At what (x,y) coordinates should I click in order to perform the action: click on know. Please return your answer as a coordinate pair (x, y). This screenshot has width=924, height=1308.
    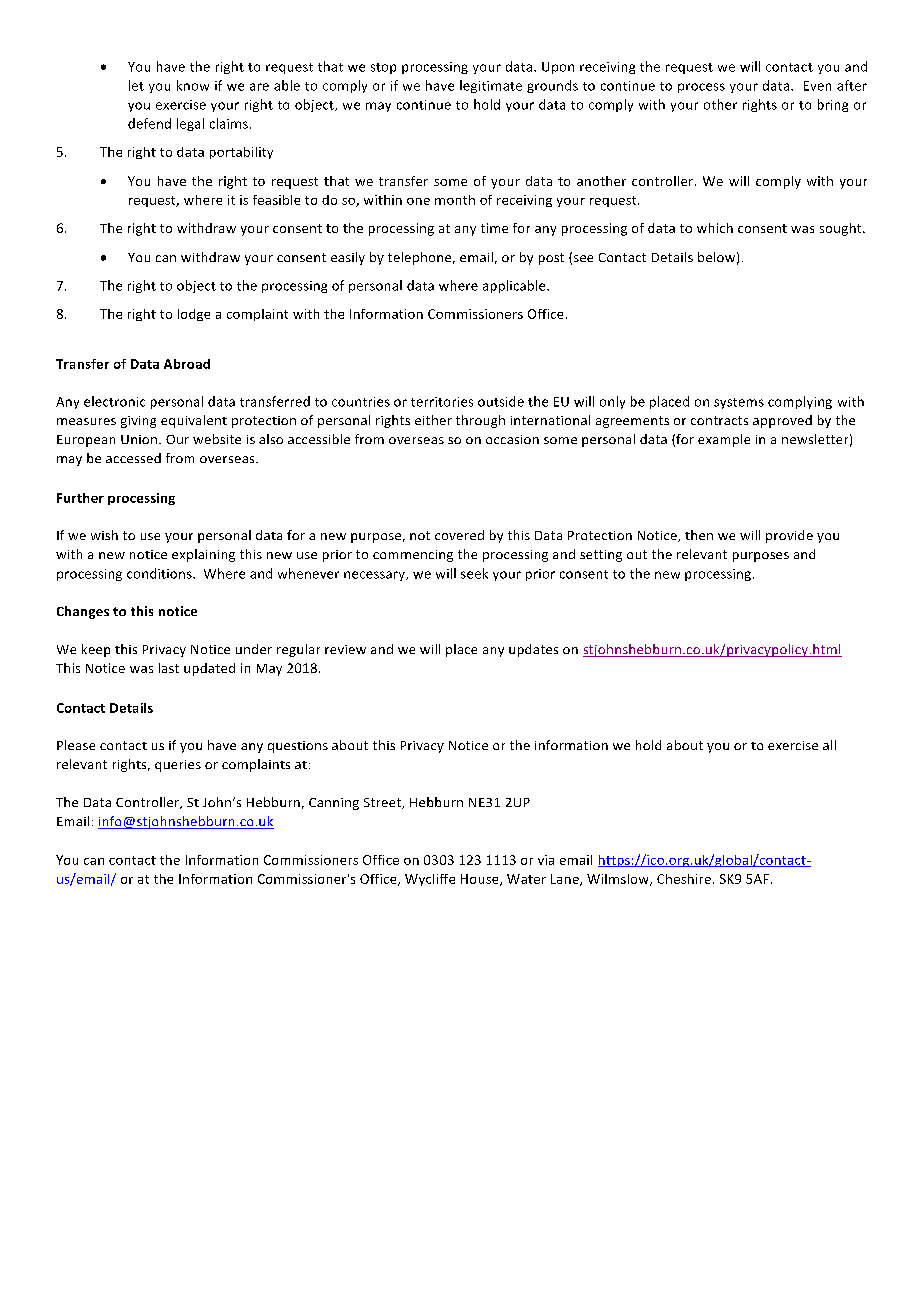
    Looking at the image, I should click on (193, 85).
